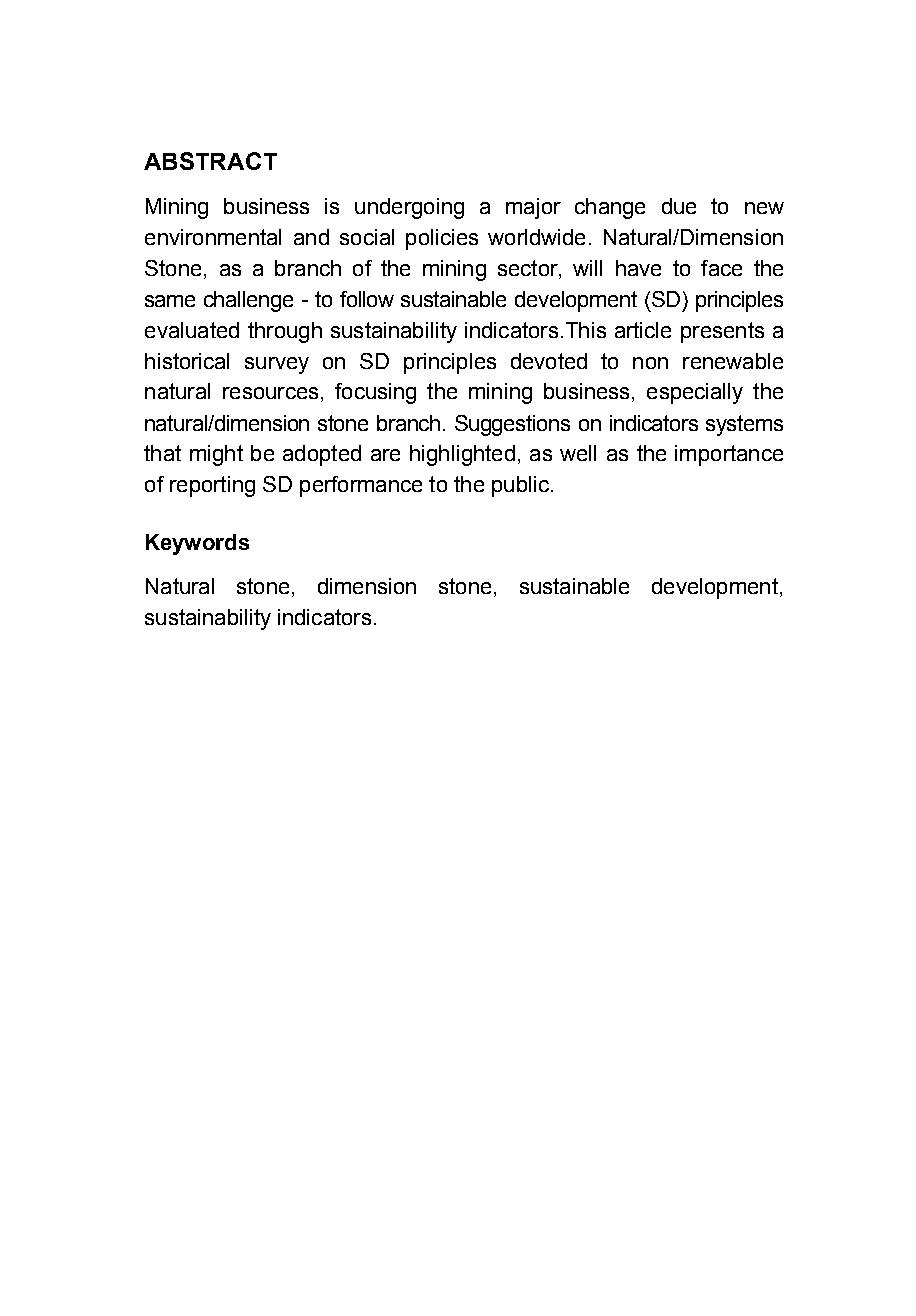 The height and width of the document is (1316, 916). Describe the element at coordinates (679, 206) in the document. I see `due` at that location.
